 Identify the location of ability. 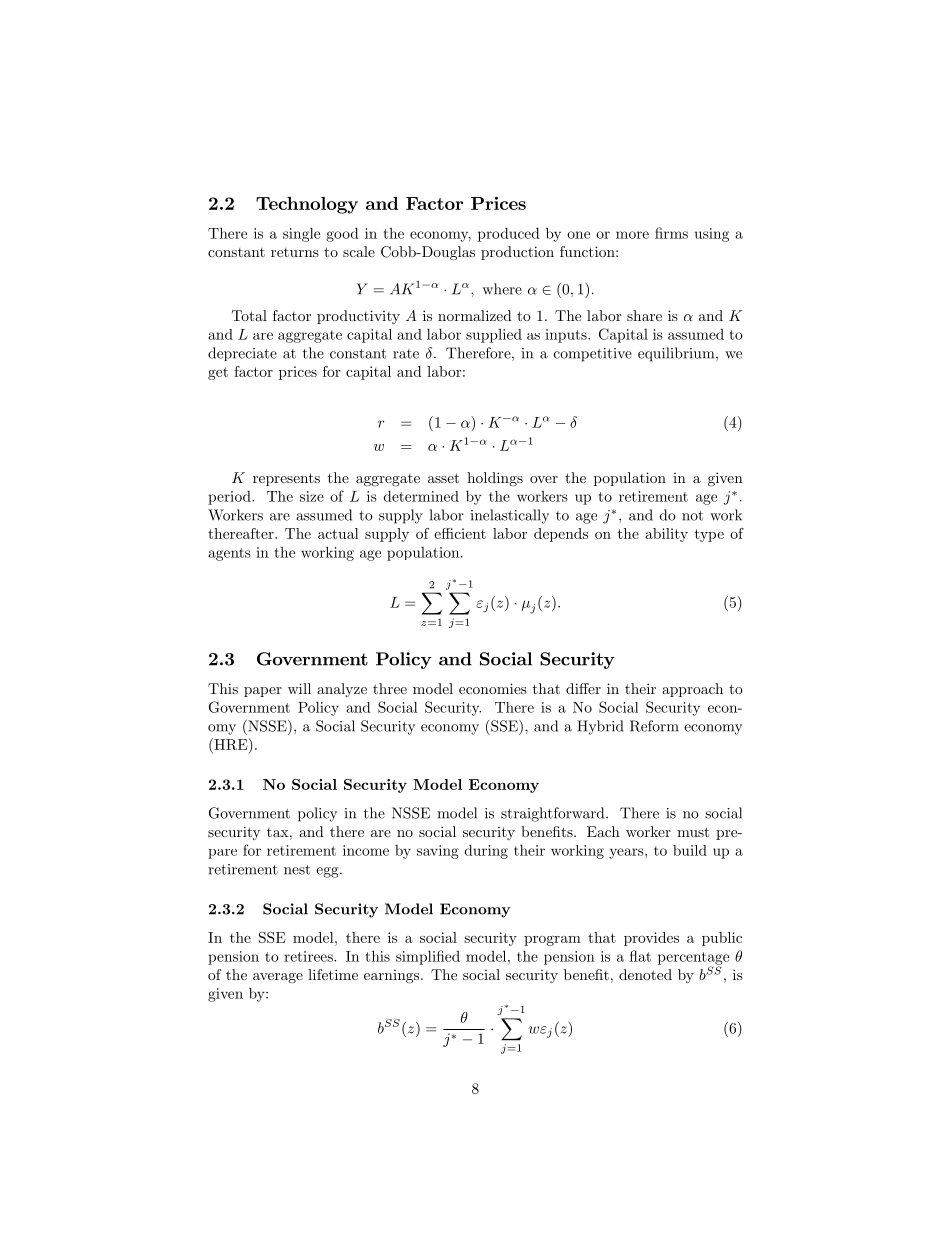
(666, 535).
